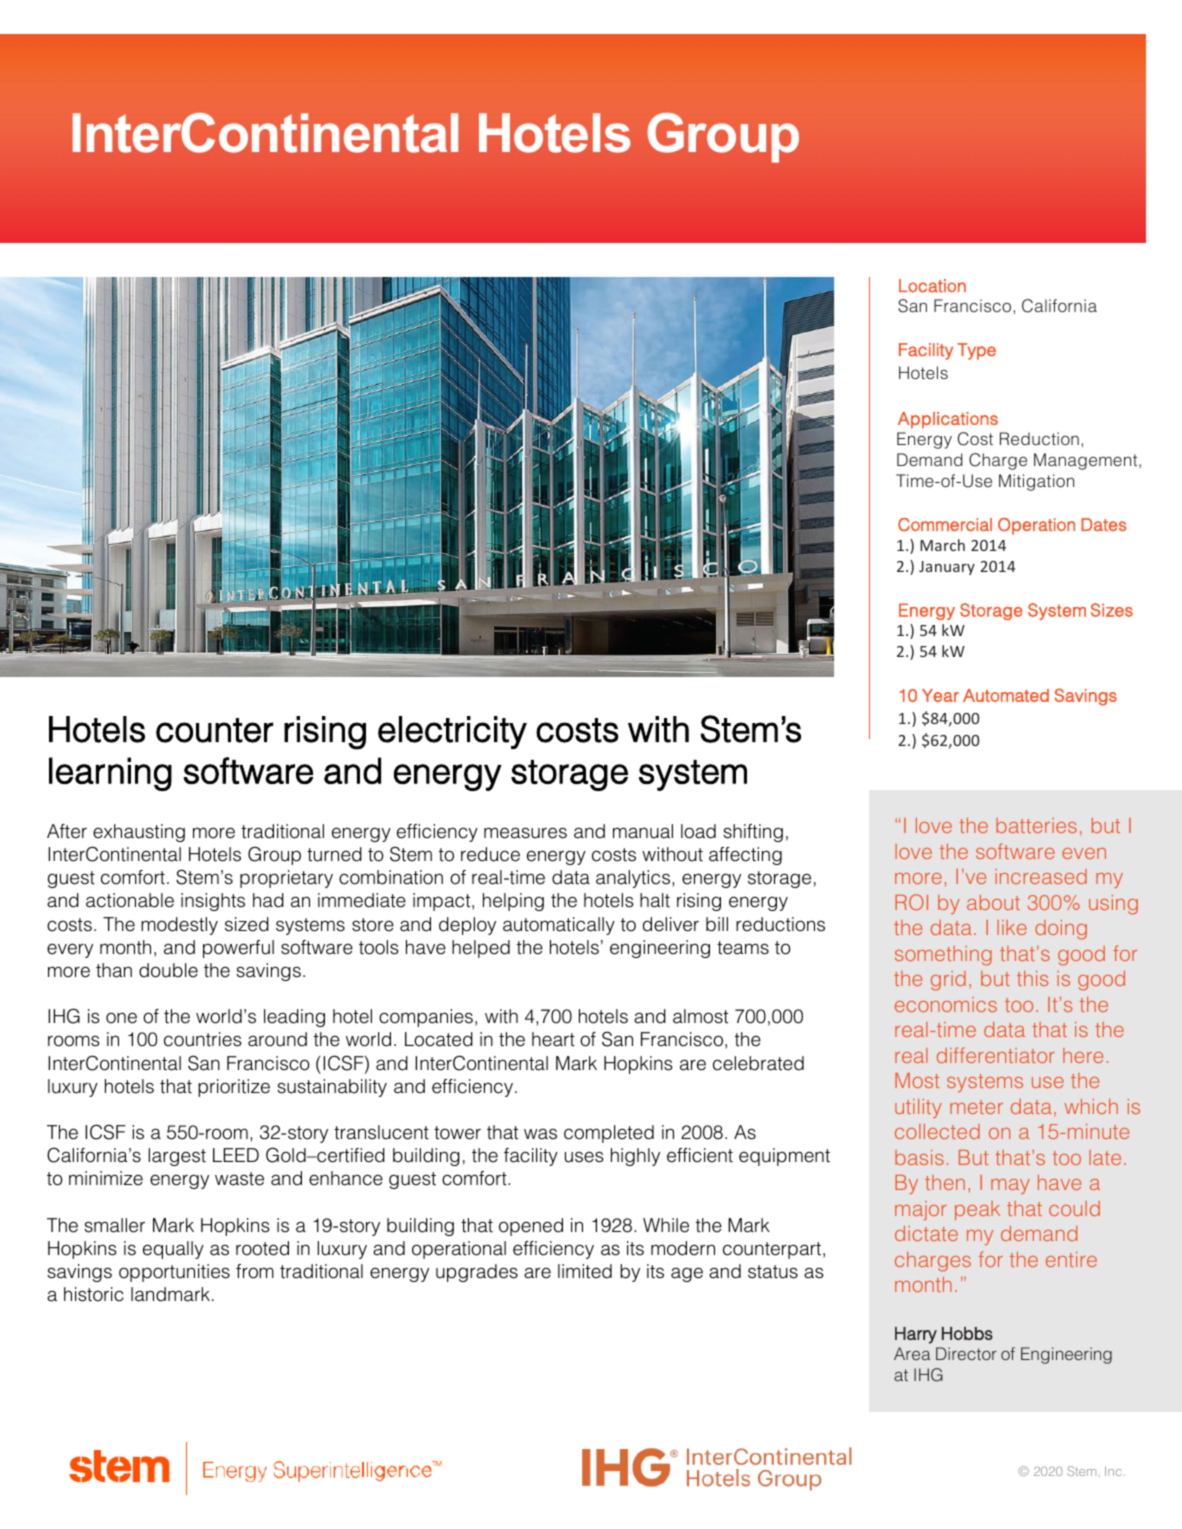 The width and height of the screenshot is (1182, 1529). Describe the element at coordinates (1036, 825) in the screenshot. I see `batteries` at that location.
